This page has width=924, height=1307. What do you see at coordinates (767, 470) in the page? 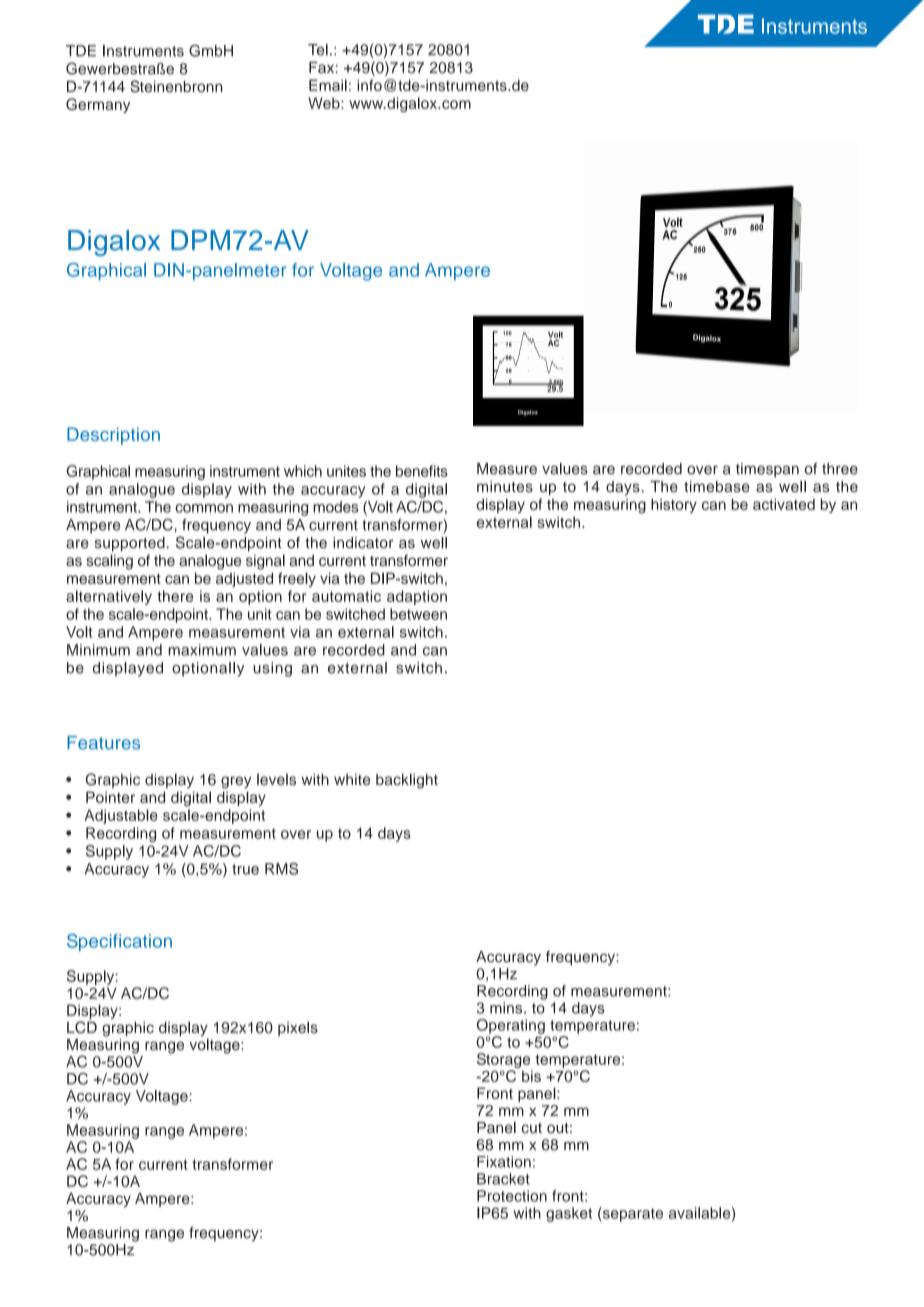
I see `timespan` at bounding box center [767, 470].
